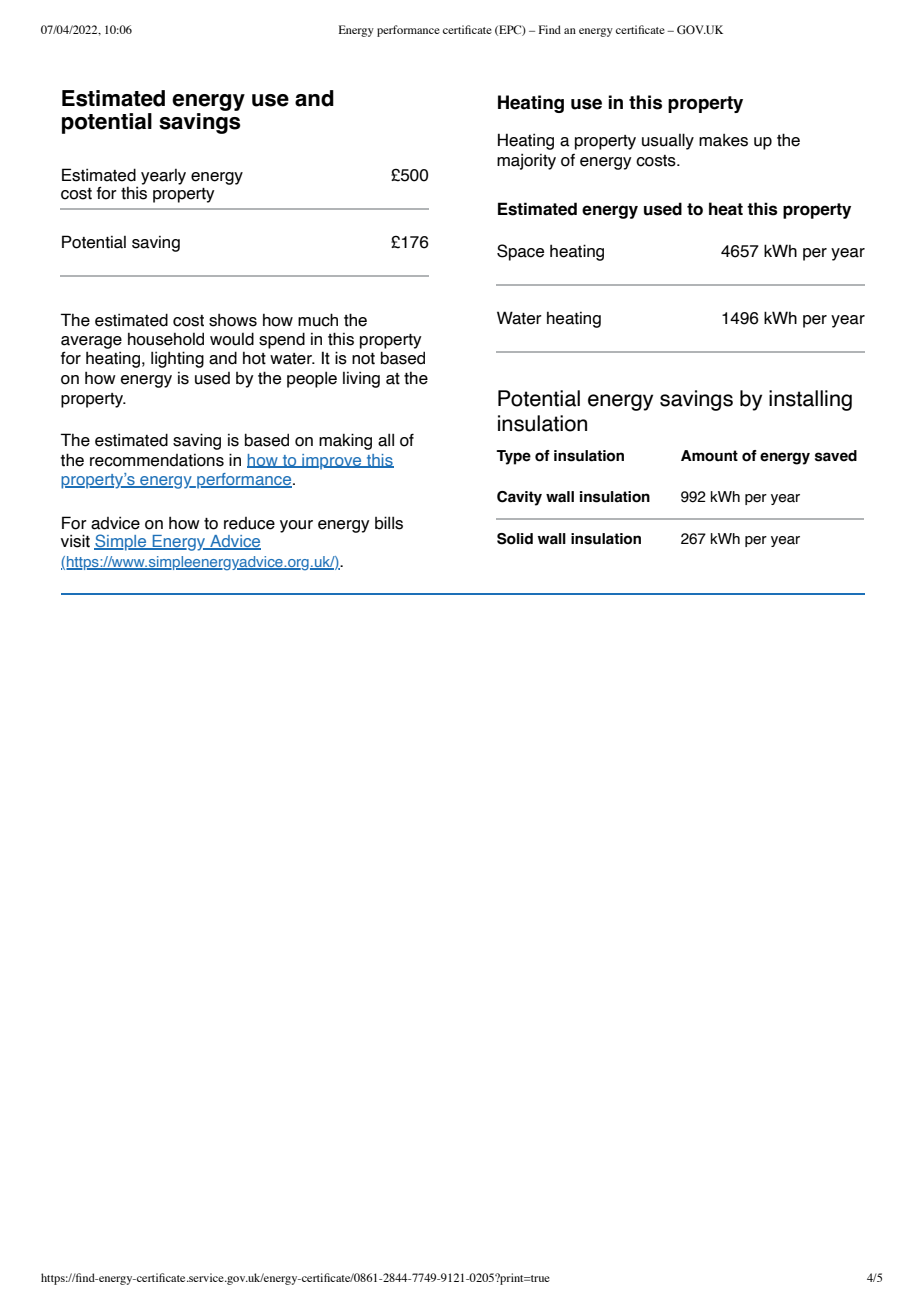 Image resolution: width=924 pixels, height=1308 pixels. I want to click on living, so click(361, 379).
